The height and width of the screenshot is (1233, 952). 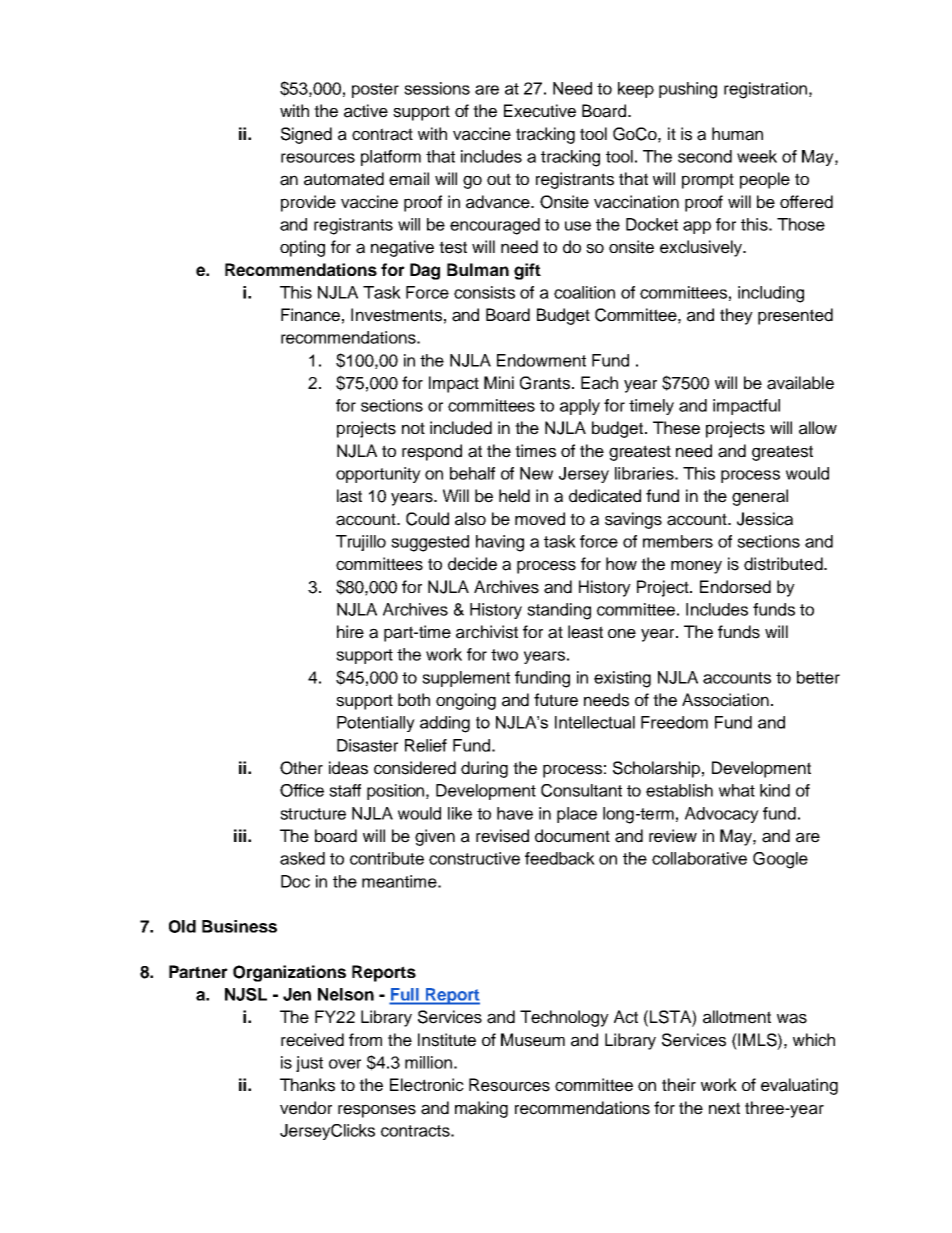 I want to click on human, so click(x=737, y=134).
